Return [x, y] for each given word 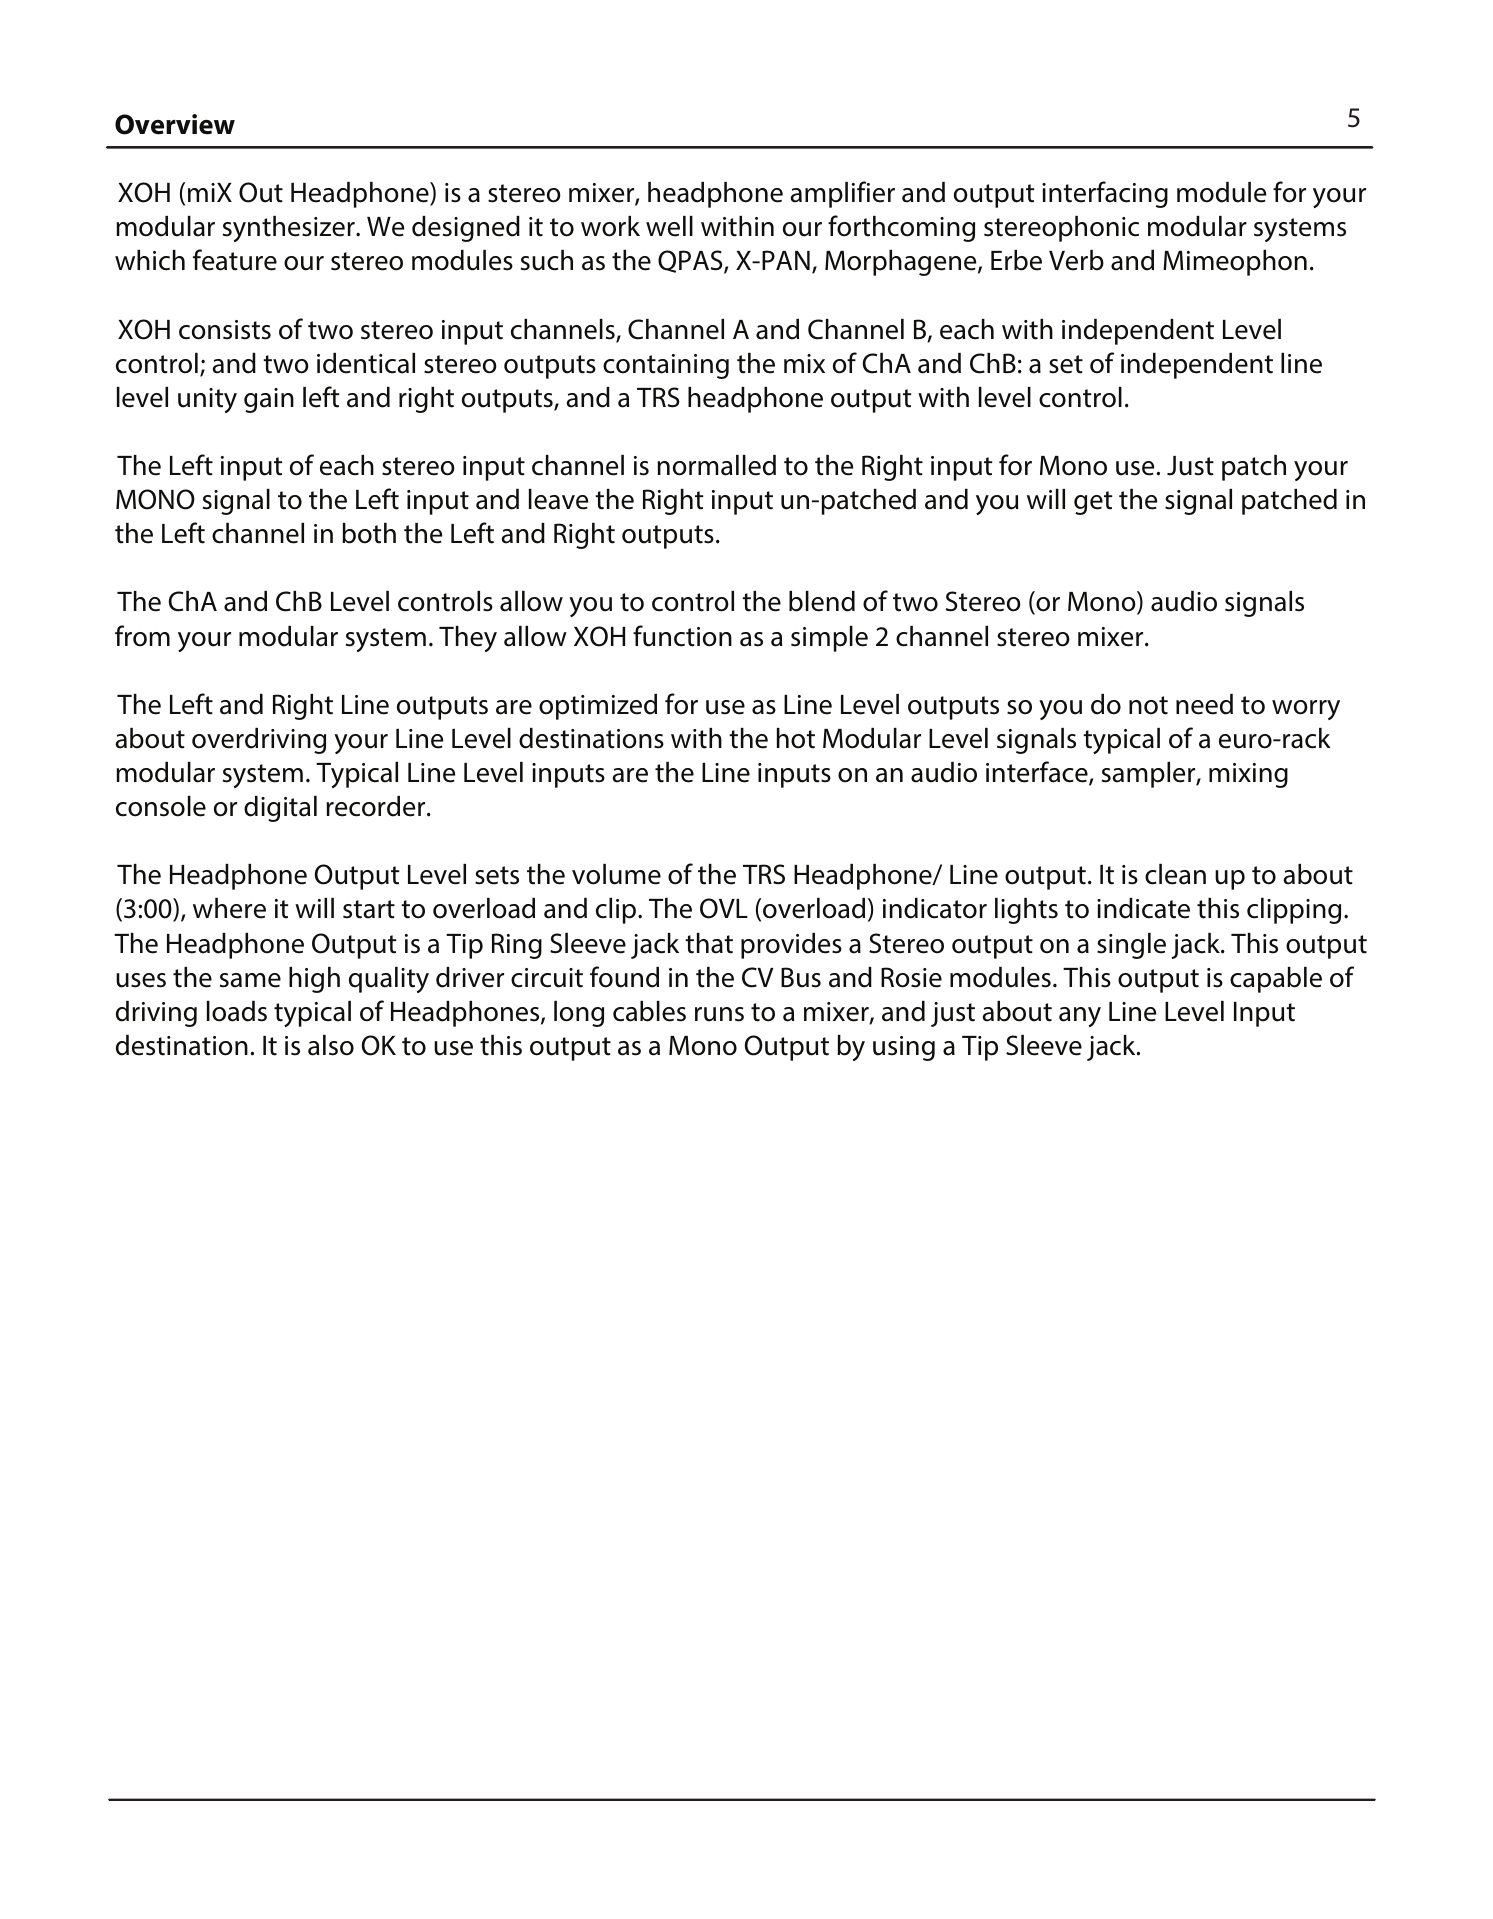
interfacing [1105, 194]
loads [237, 1011]
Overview [175, 124]
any [1080, 1017]
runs [719, 1014]
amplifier [842, 194]
